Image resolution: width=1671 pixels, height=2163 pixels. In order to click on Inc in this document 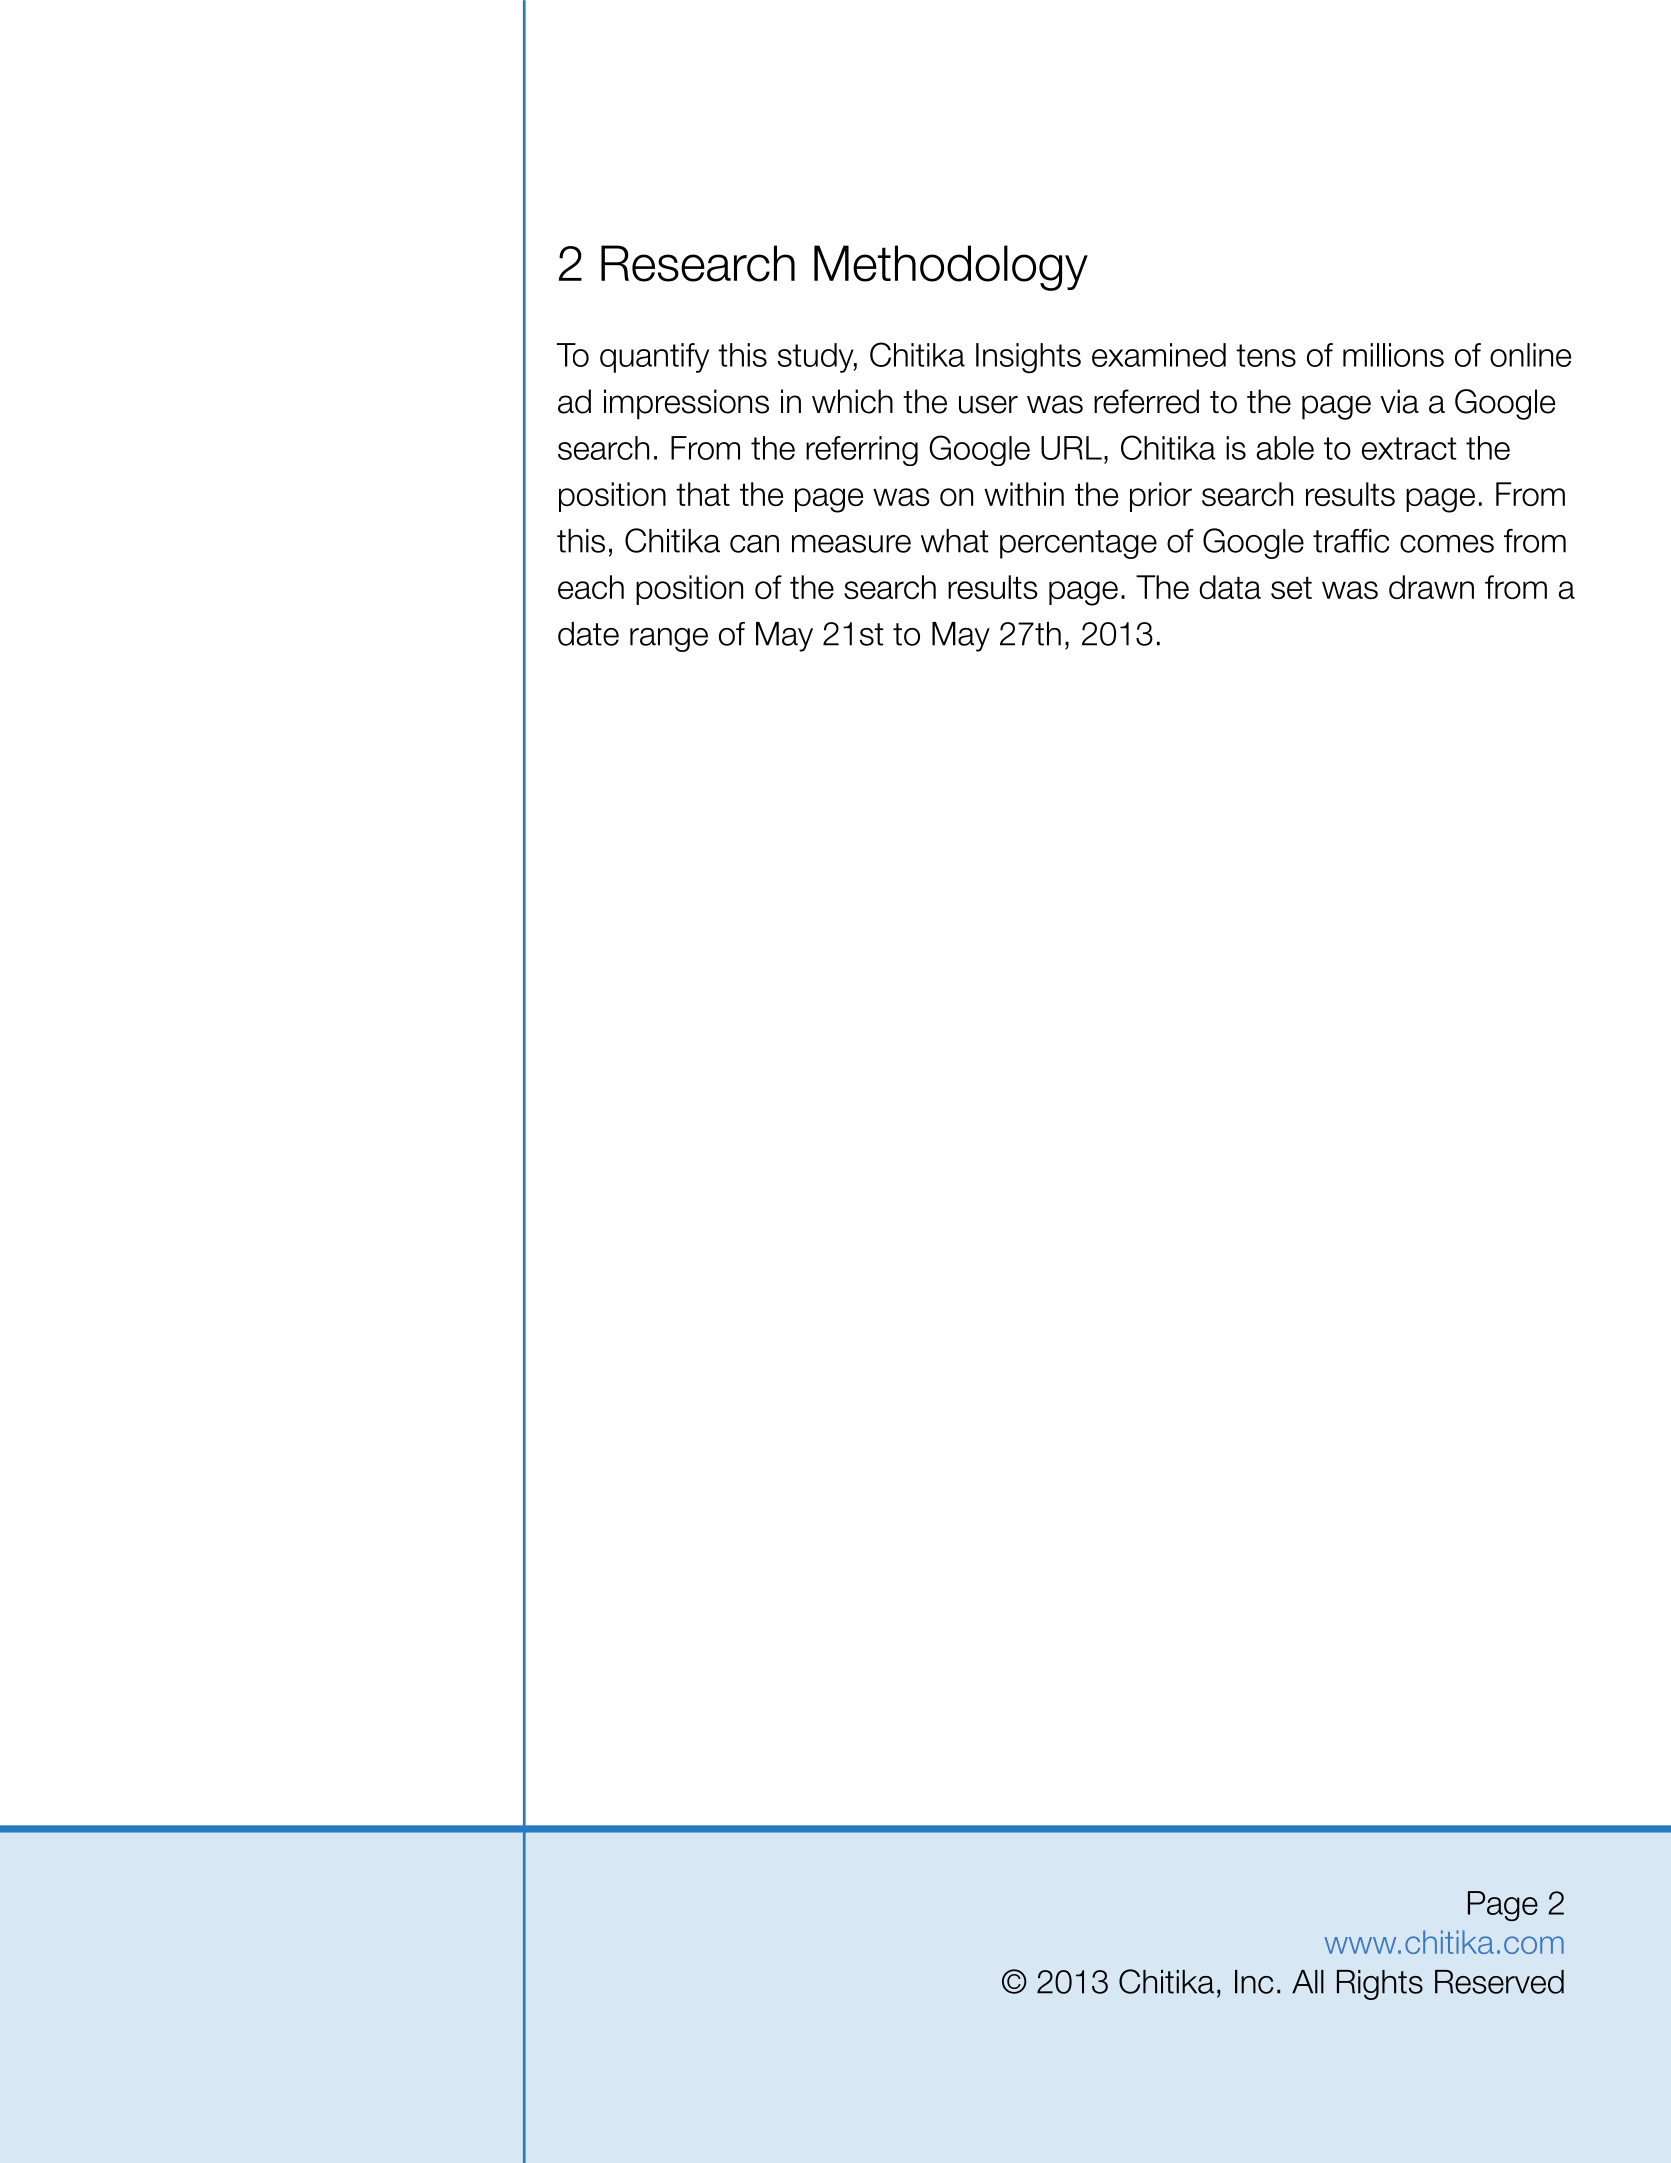, I will do `click(1254, 1982)`.
